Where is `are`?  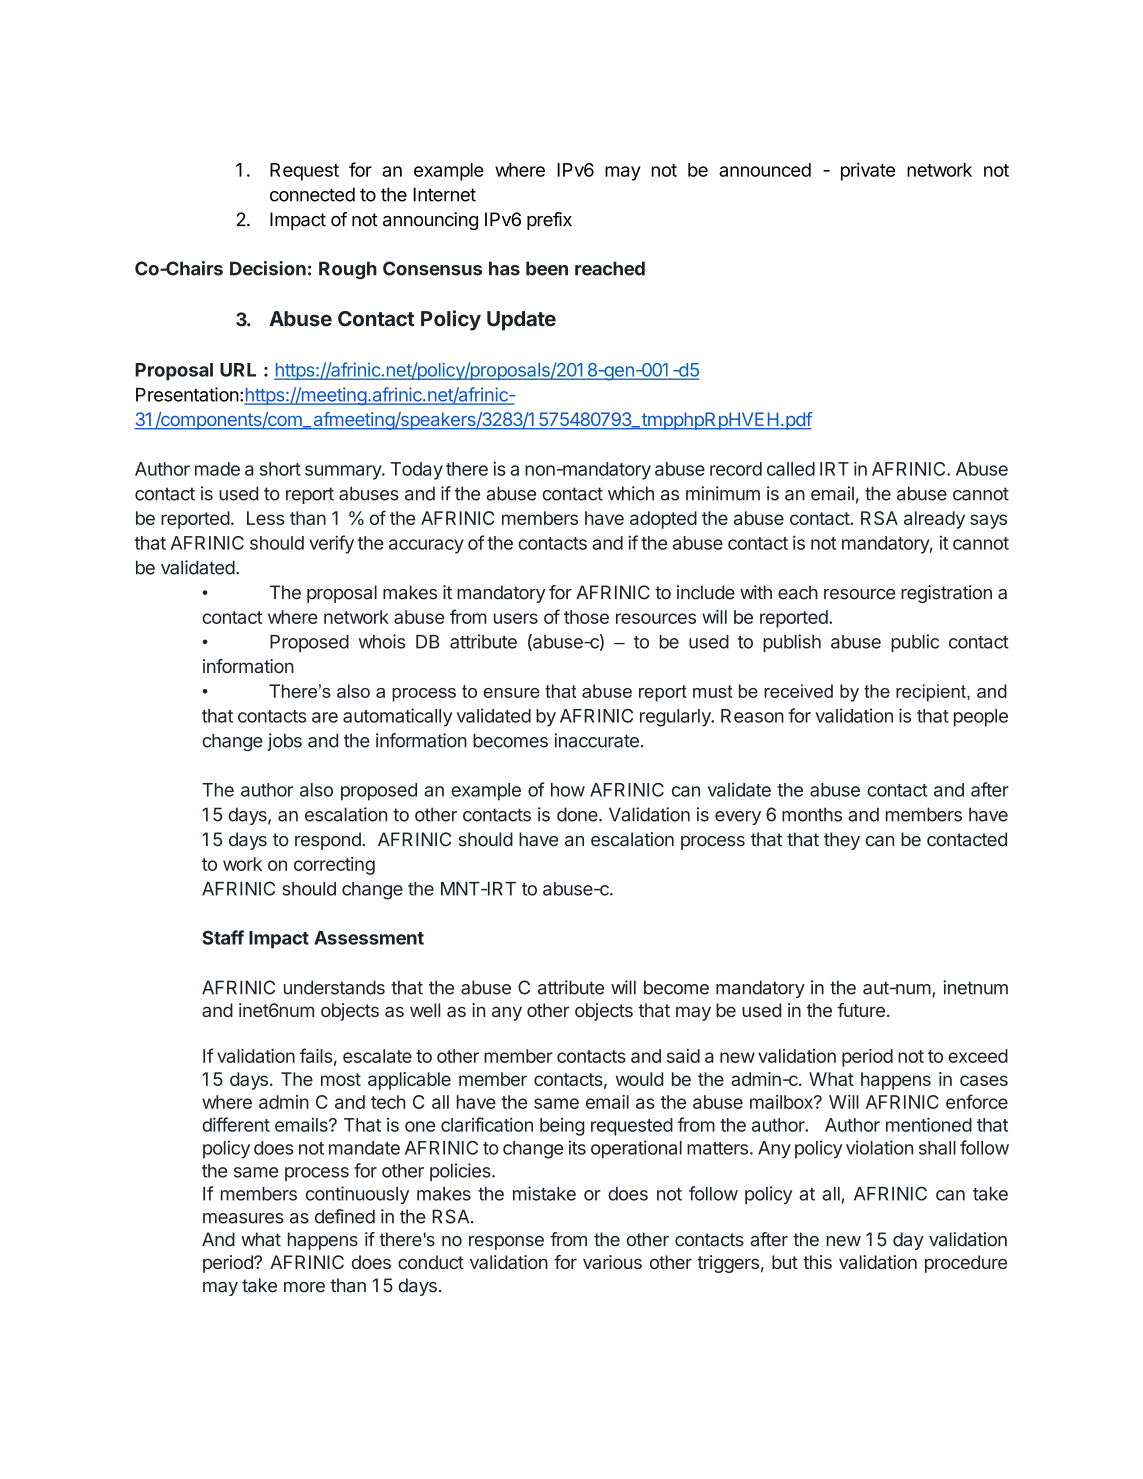
are is located at coordinates (325, 717).
